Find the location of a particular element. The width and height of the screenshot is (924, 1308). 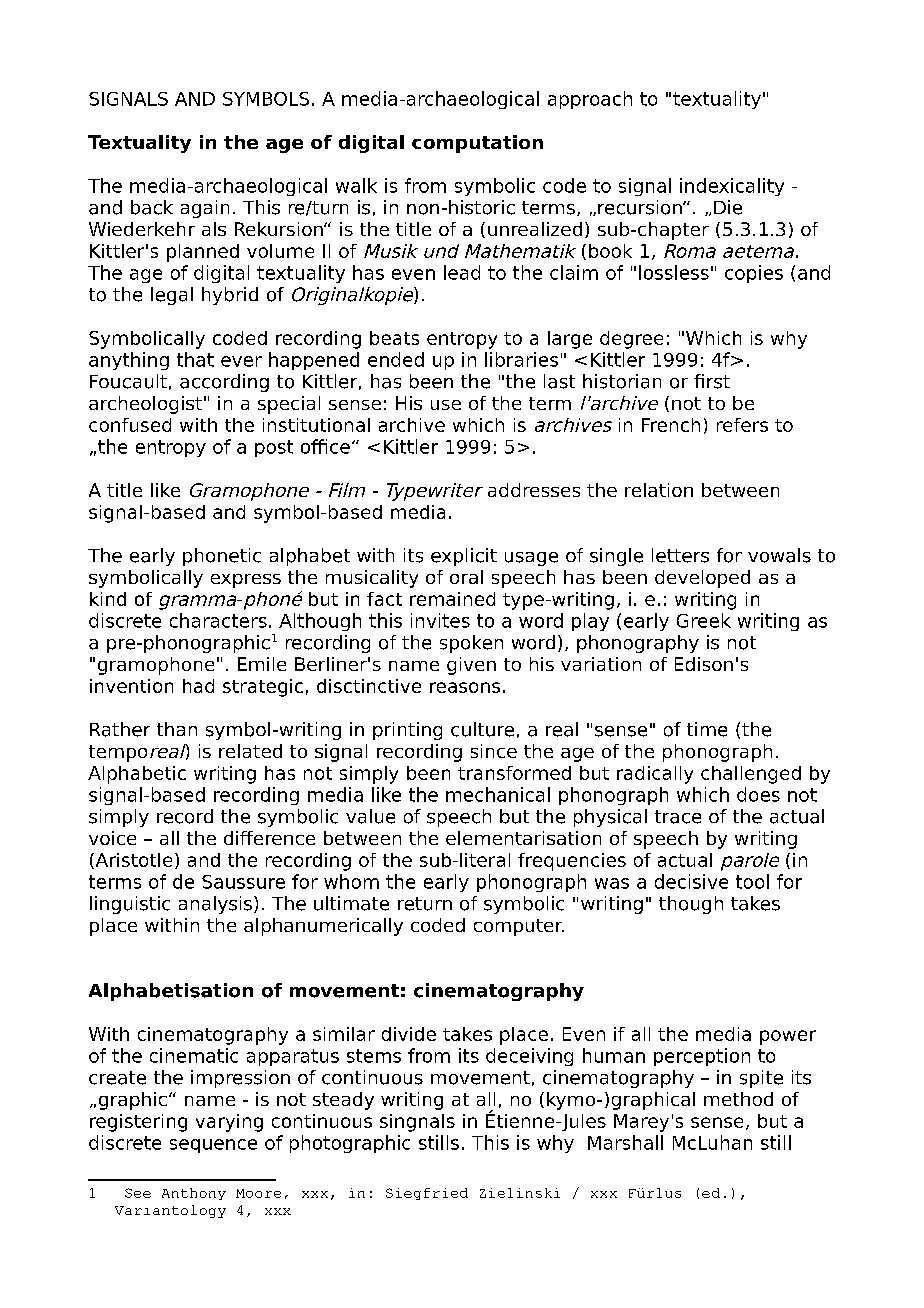

again is located at coordinates (205, 209).
